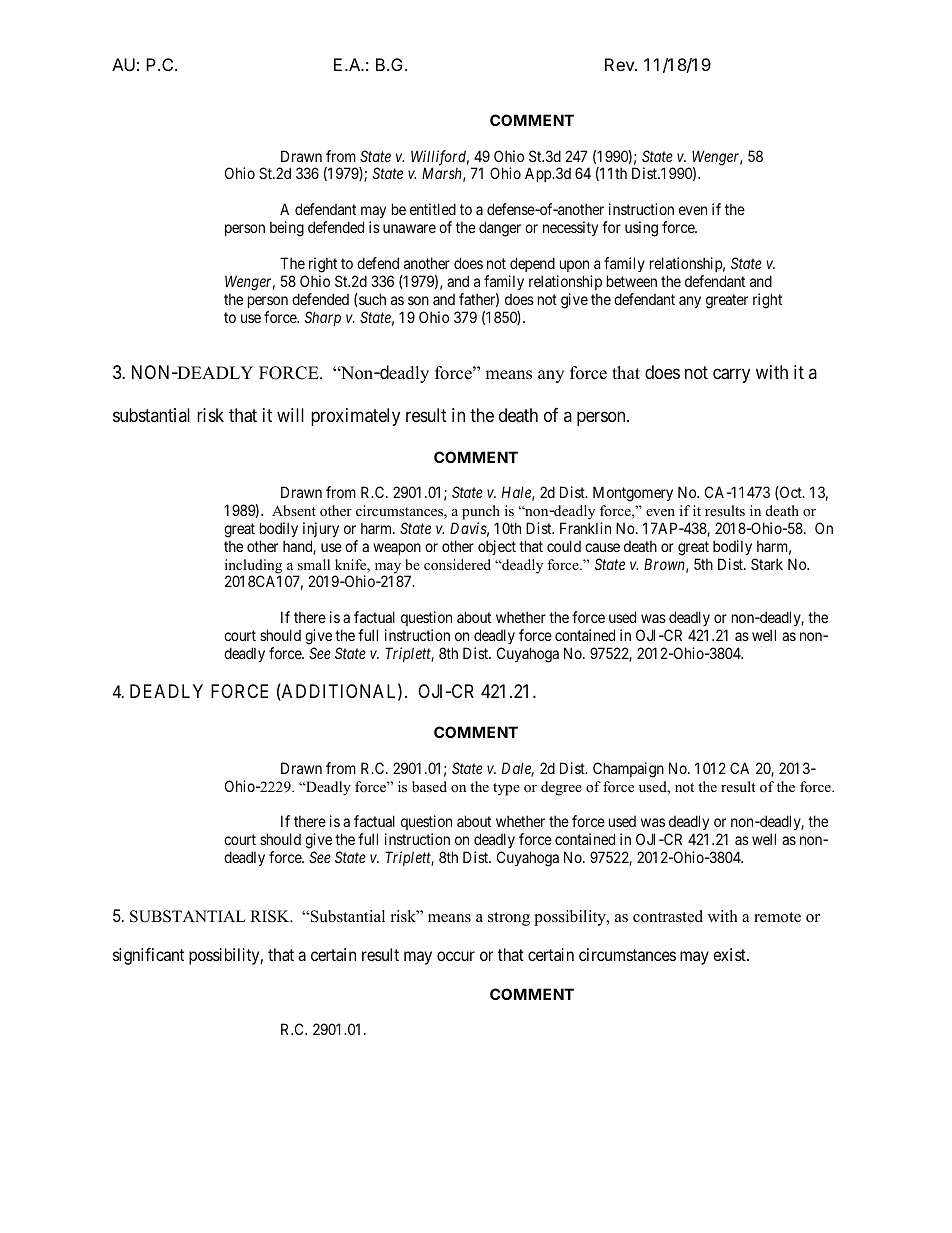 The width and height of the document is (952, 1233). I want to click on including, so click(253, 567).
